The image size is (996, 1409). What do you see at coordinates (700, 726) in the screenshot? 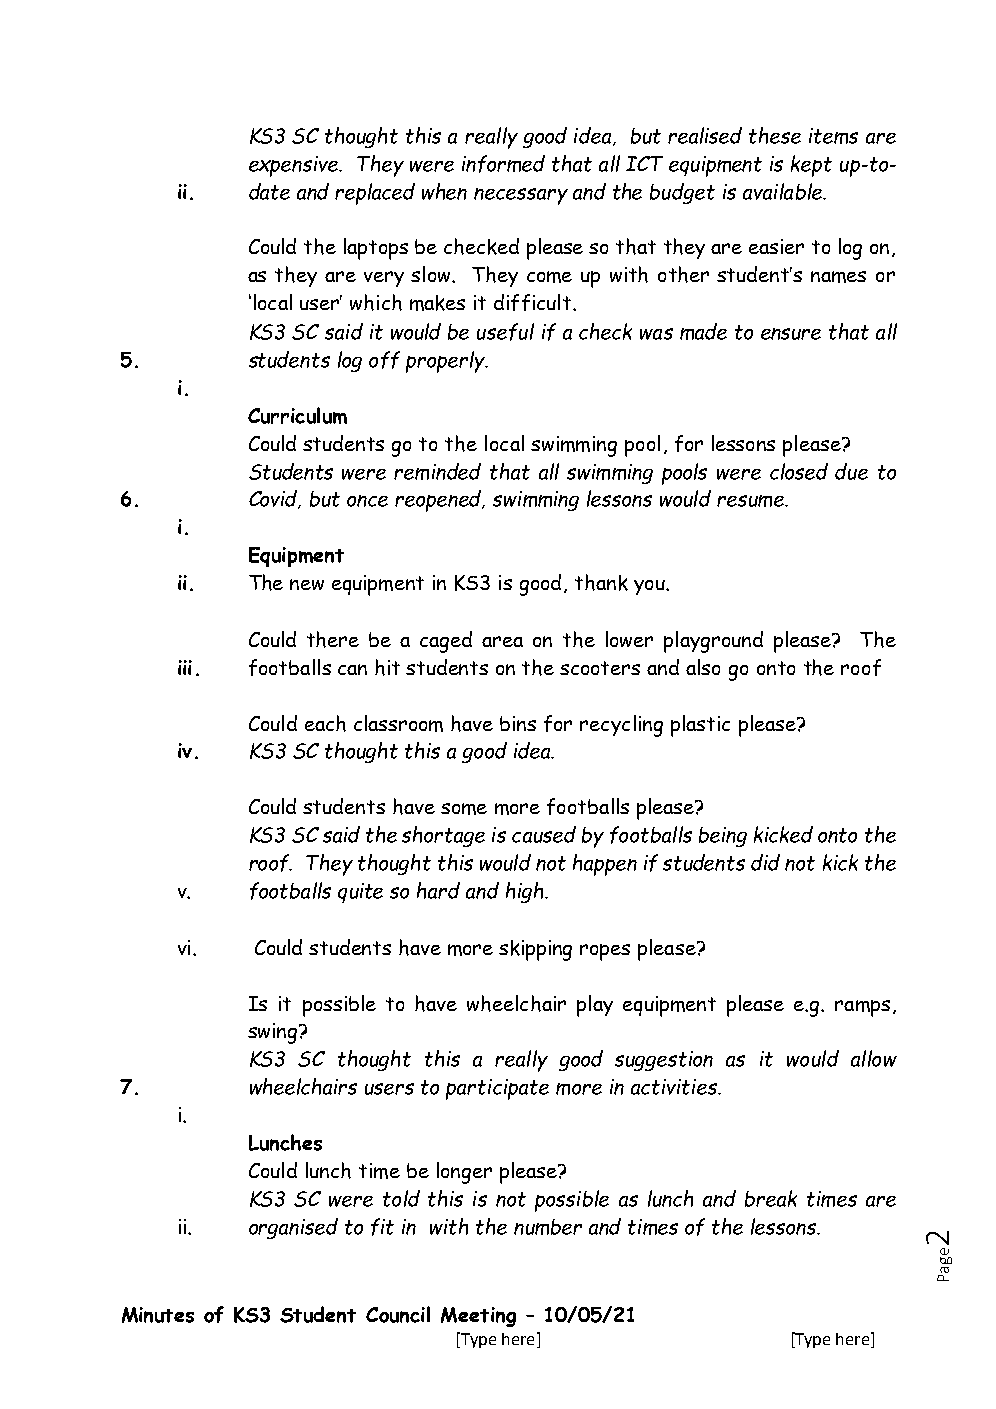
I see `plastic` at bounding box center [700, 726].
